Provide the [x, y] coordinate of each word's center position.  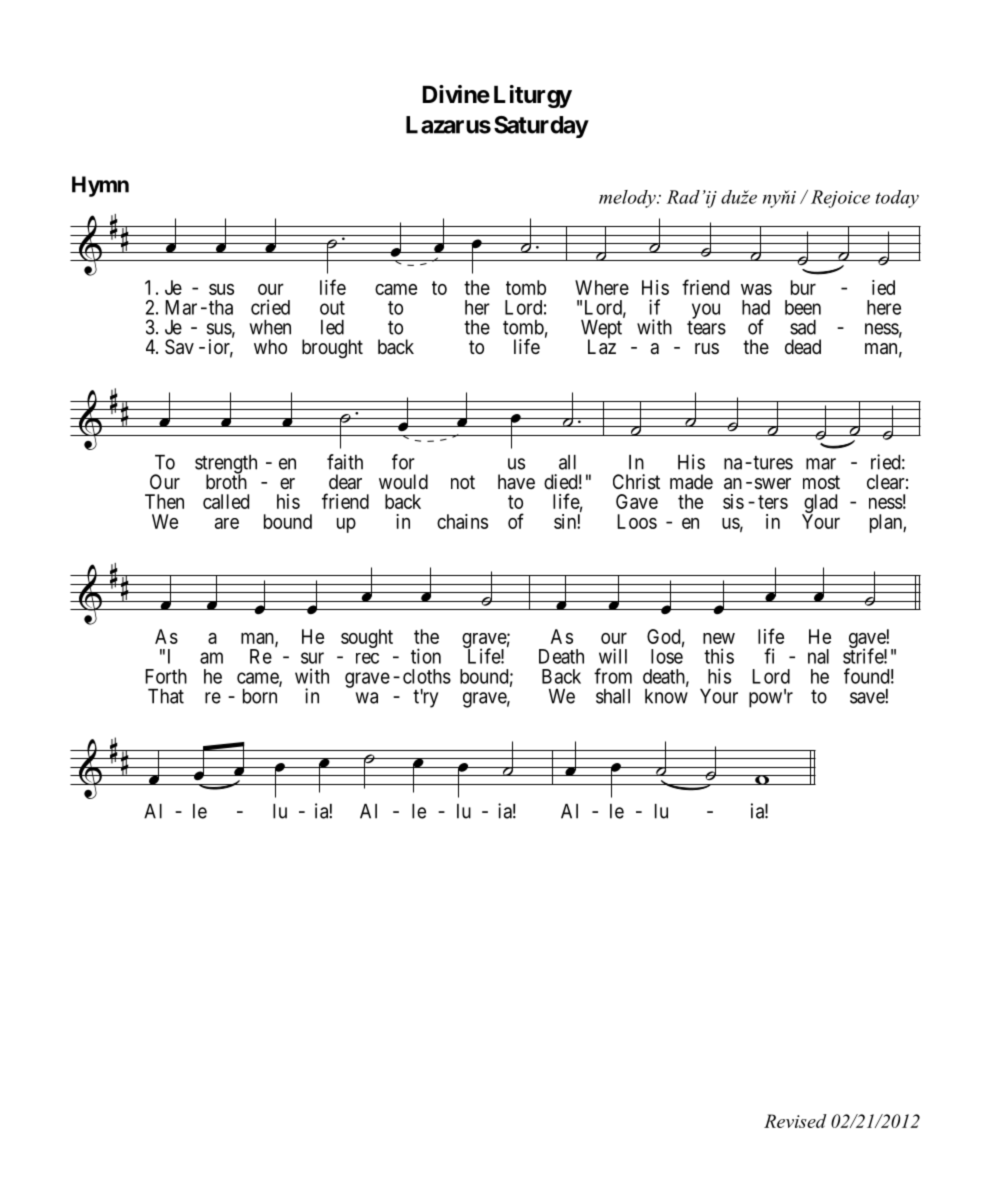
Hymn [100, 186]
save [868, 698]
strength [226, 465]
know [666, 696]
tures [772, 463]
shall [613, 696]
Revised [795, 1121]
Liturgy [533, 96]
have [516, 482]
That [166, 696]
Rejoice [840, 199]
